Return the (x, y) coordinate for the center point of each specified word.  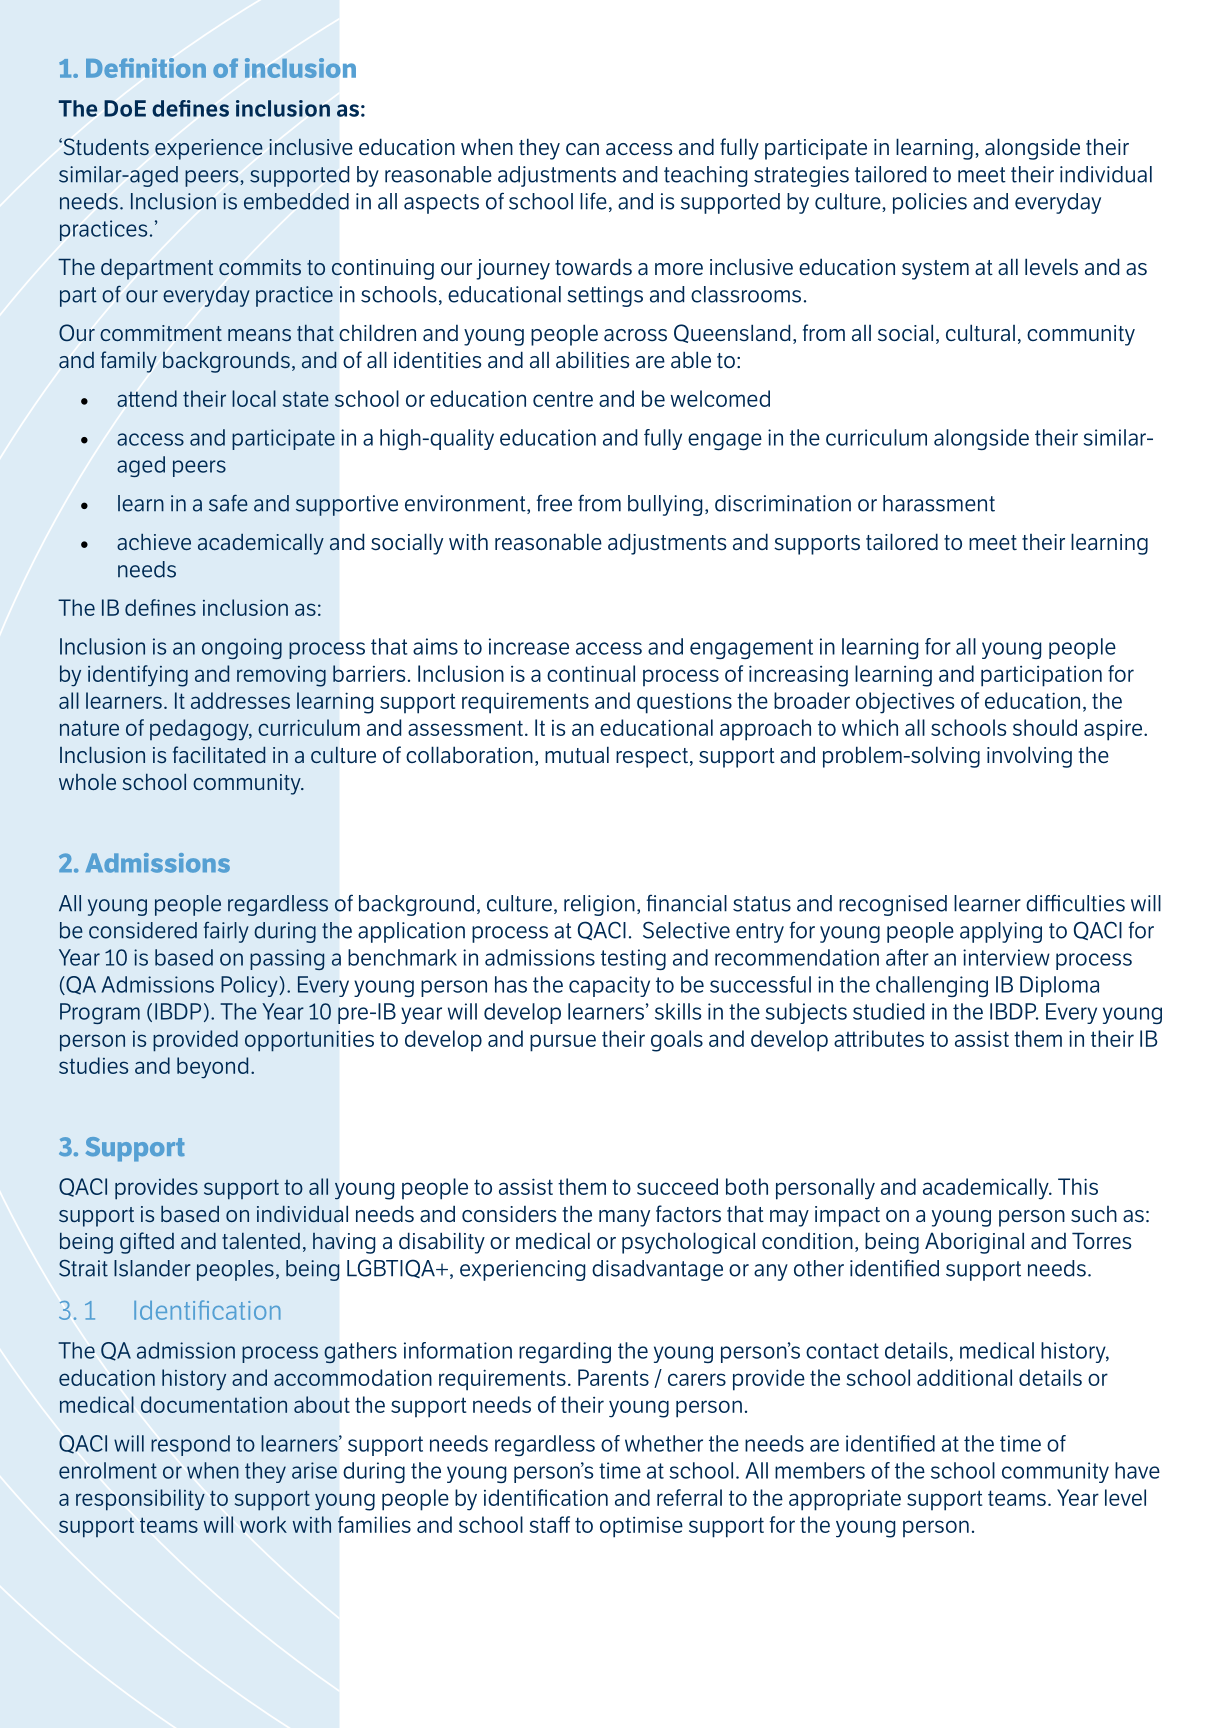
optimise (641, 1527)
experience (209, 149)
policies (930, 203)
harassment (939, 503)
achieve (154, 542)
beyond (212, 1068)
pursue (563, 1043)
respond (190, 1445)
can (582, 149)
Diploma (1059, 986)
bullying (665, 505)
